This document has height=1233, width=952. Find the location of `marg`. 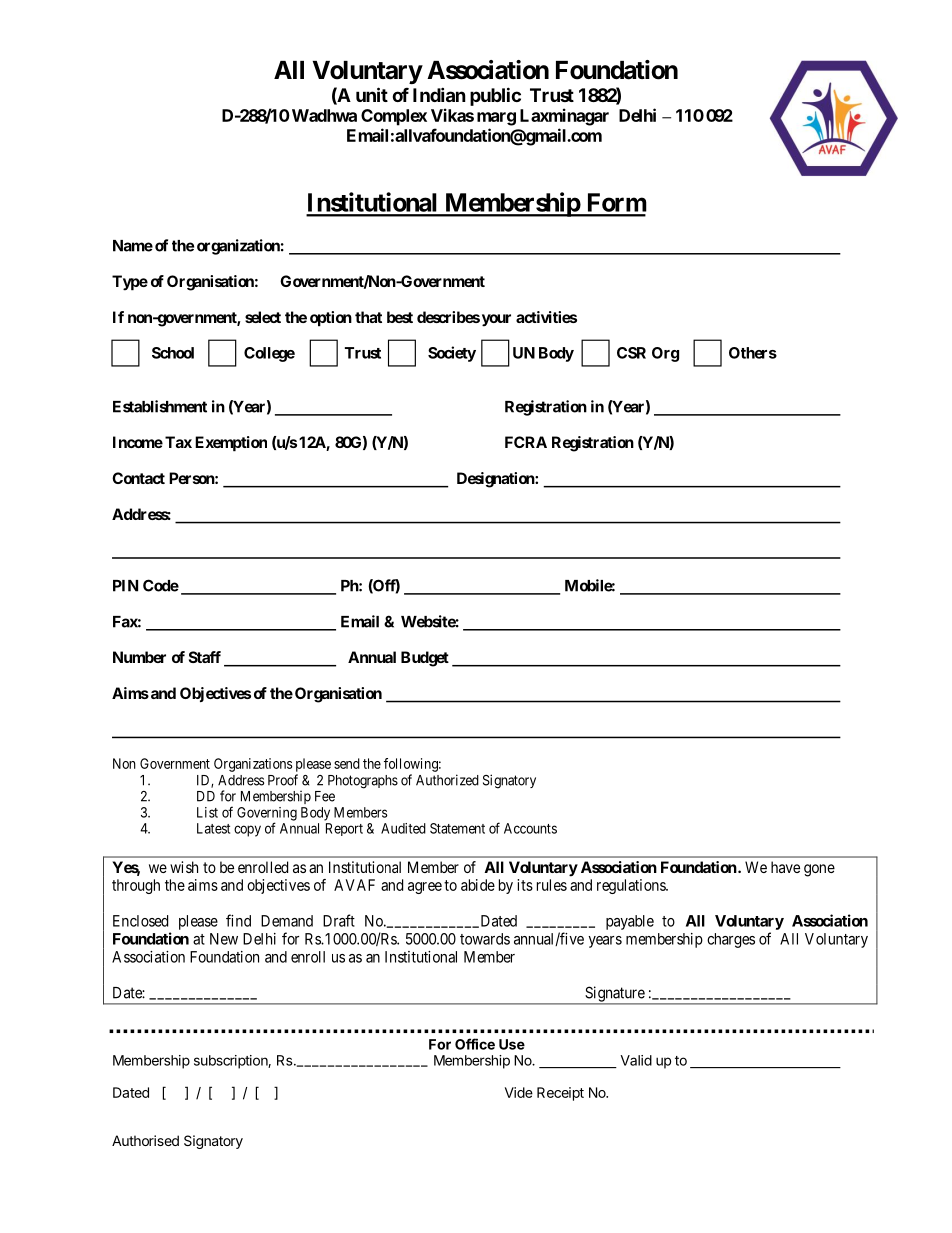

marg is located at coordinates (496, 119).
